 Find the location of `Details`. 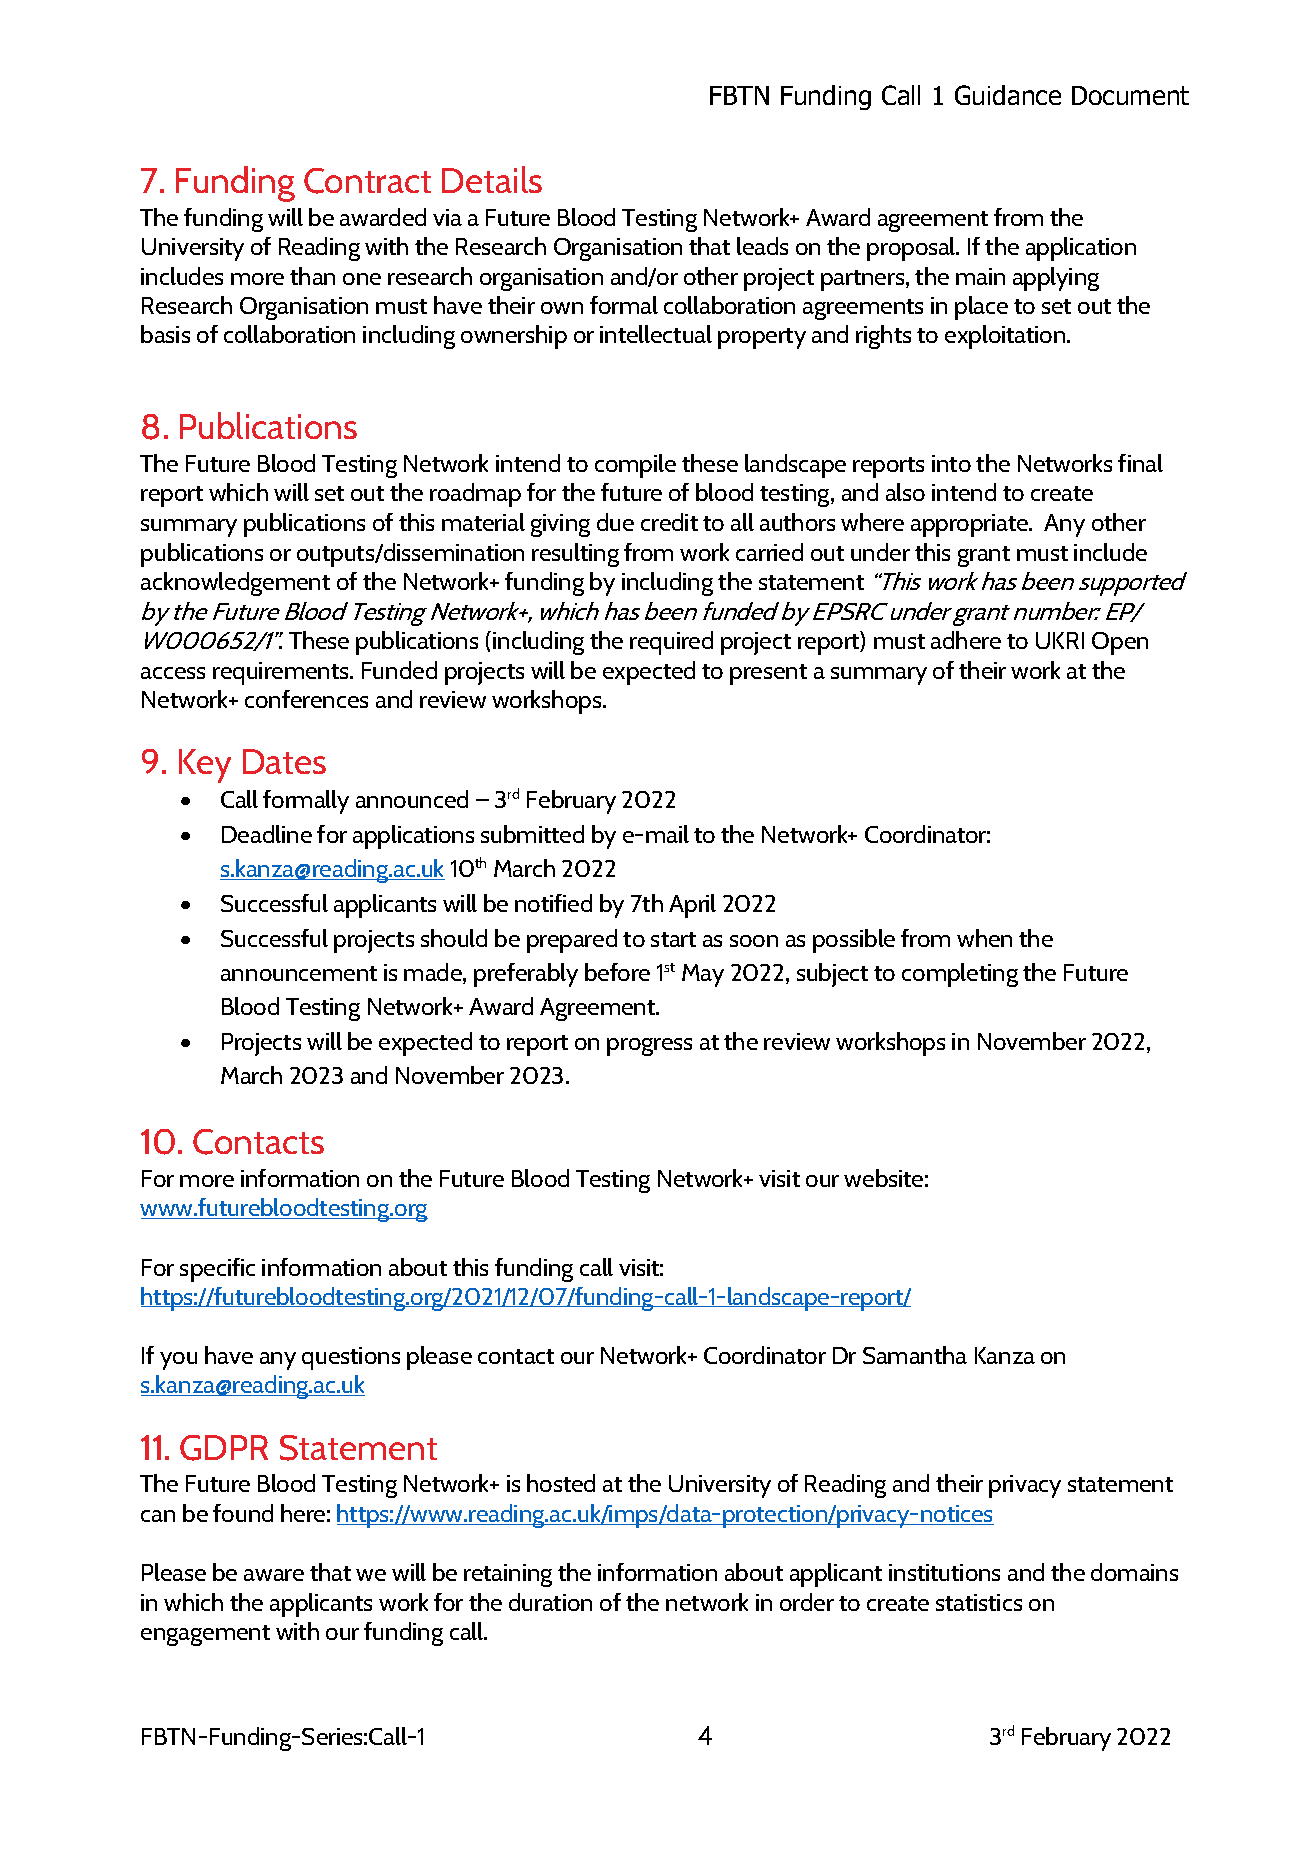

Details is located at coordinates (492, 179).
